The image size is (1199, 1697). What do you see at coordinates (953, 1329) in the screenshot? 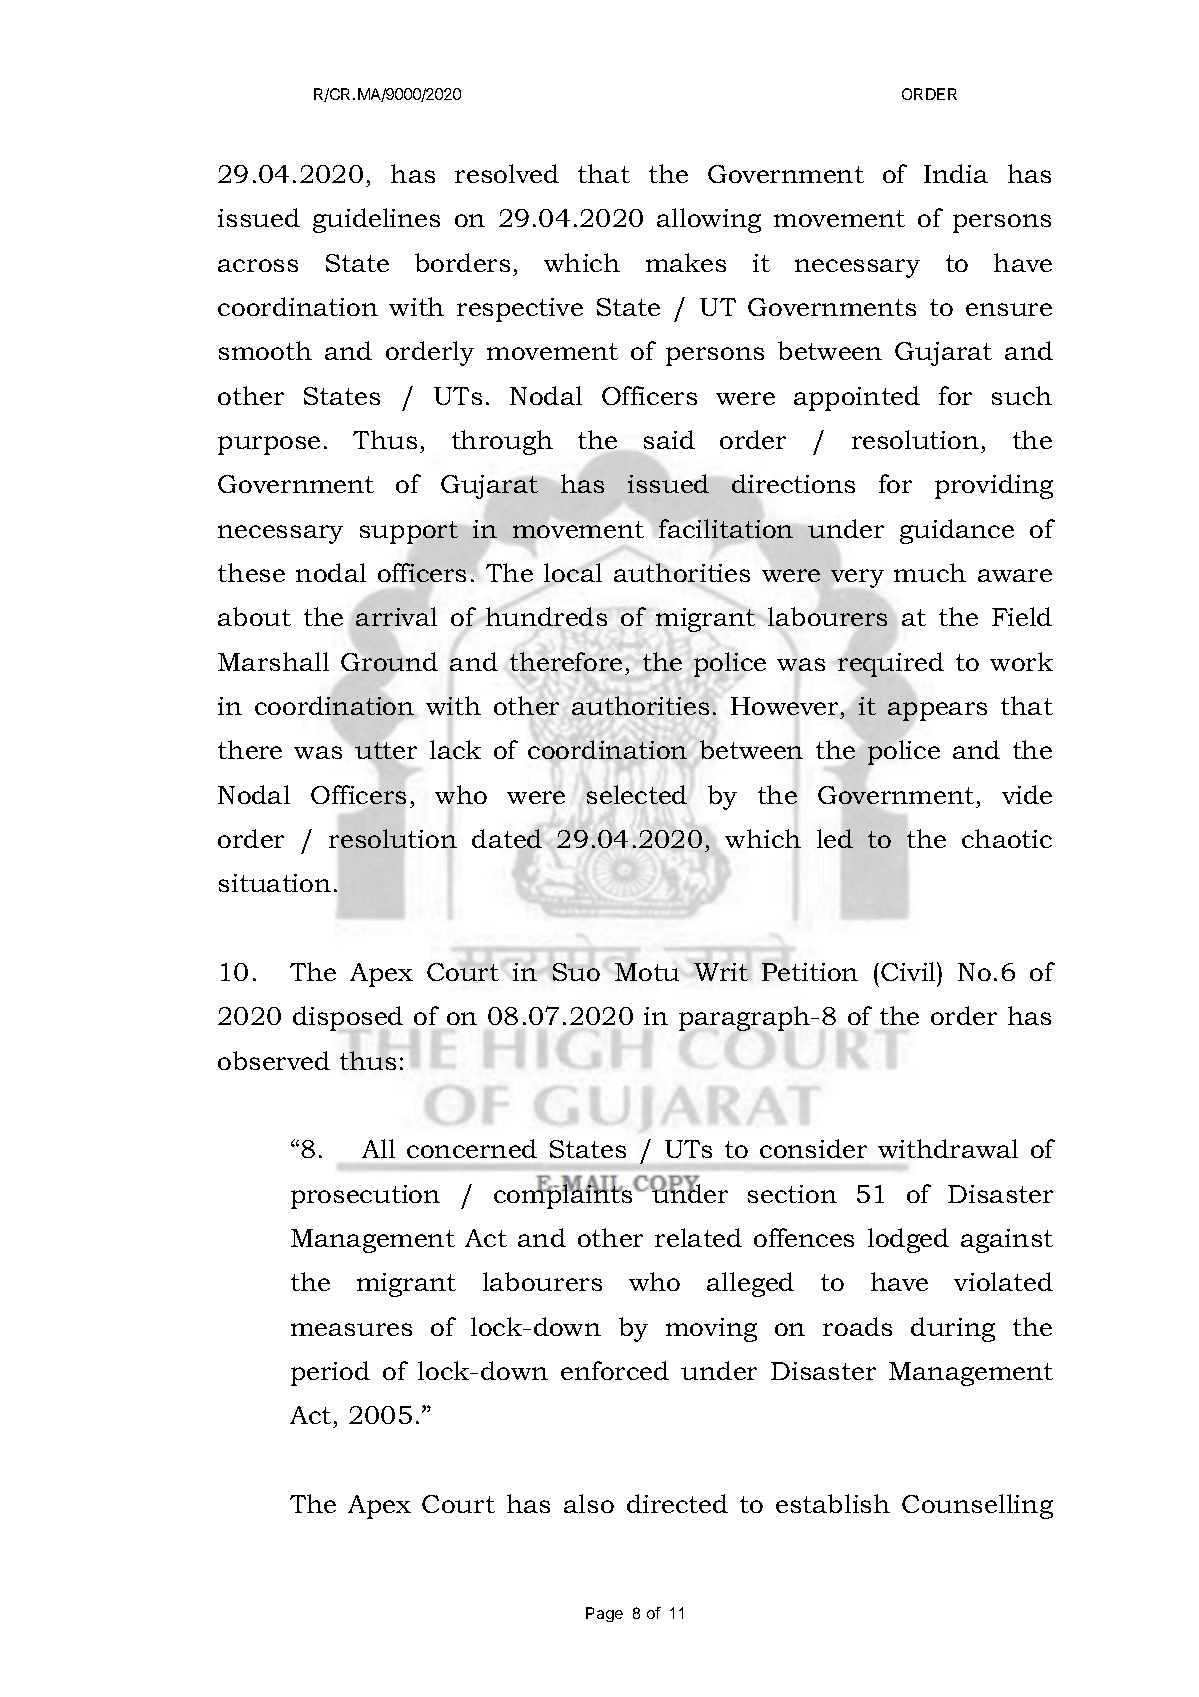
I see `during` at bounding box center [953, 1329].
